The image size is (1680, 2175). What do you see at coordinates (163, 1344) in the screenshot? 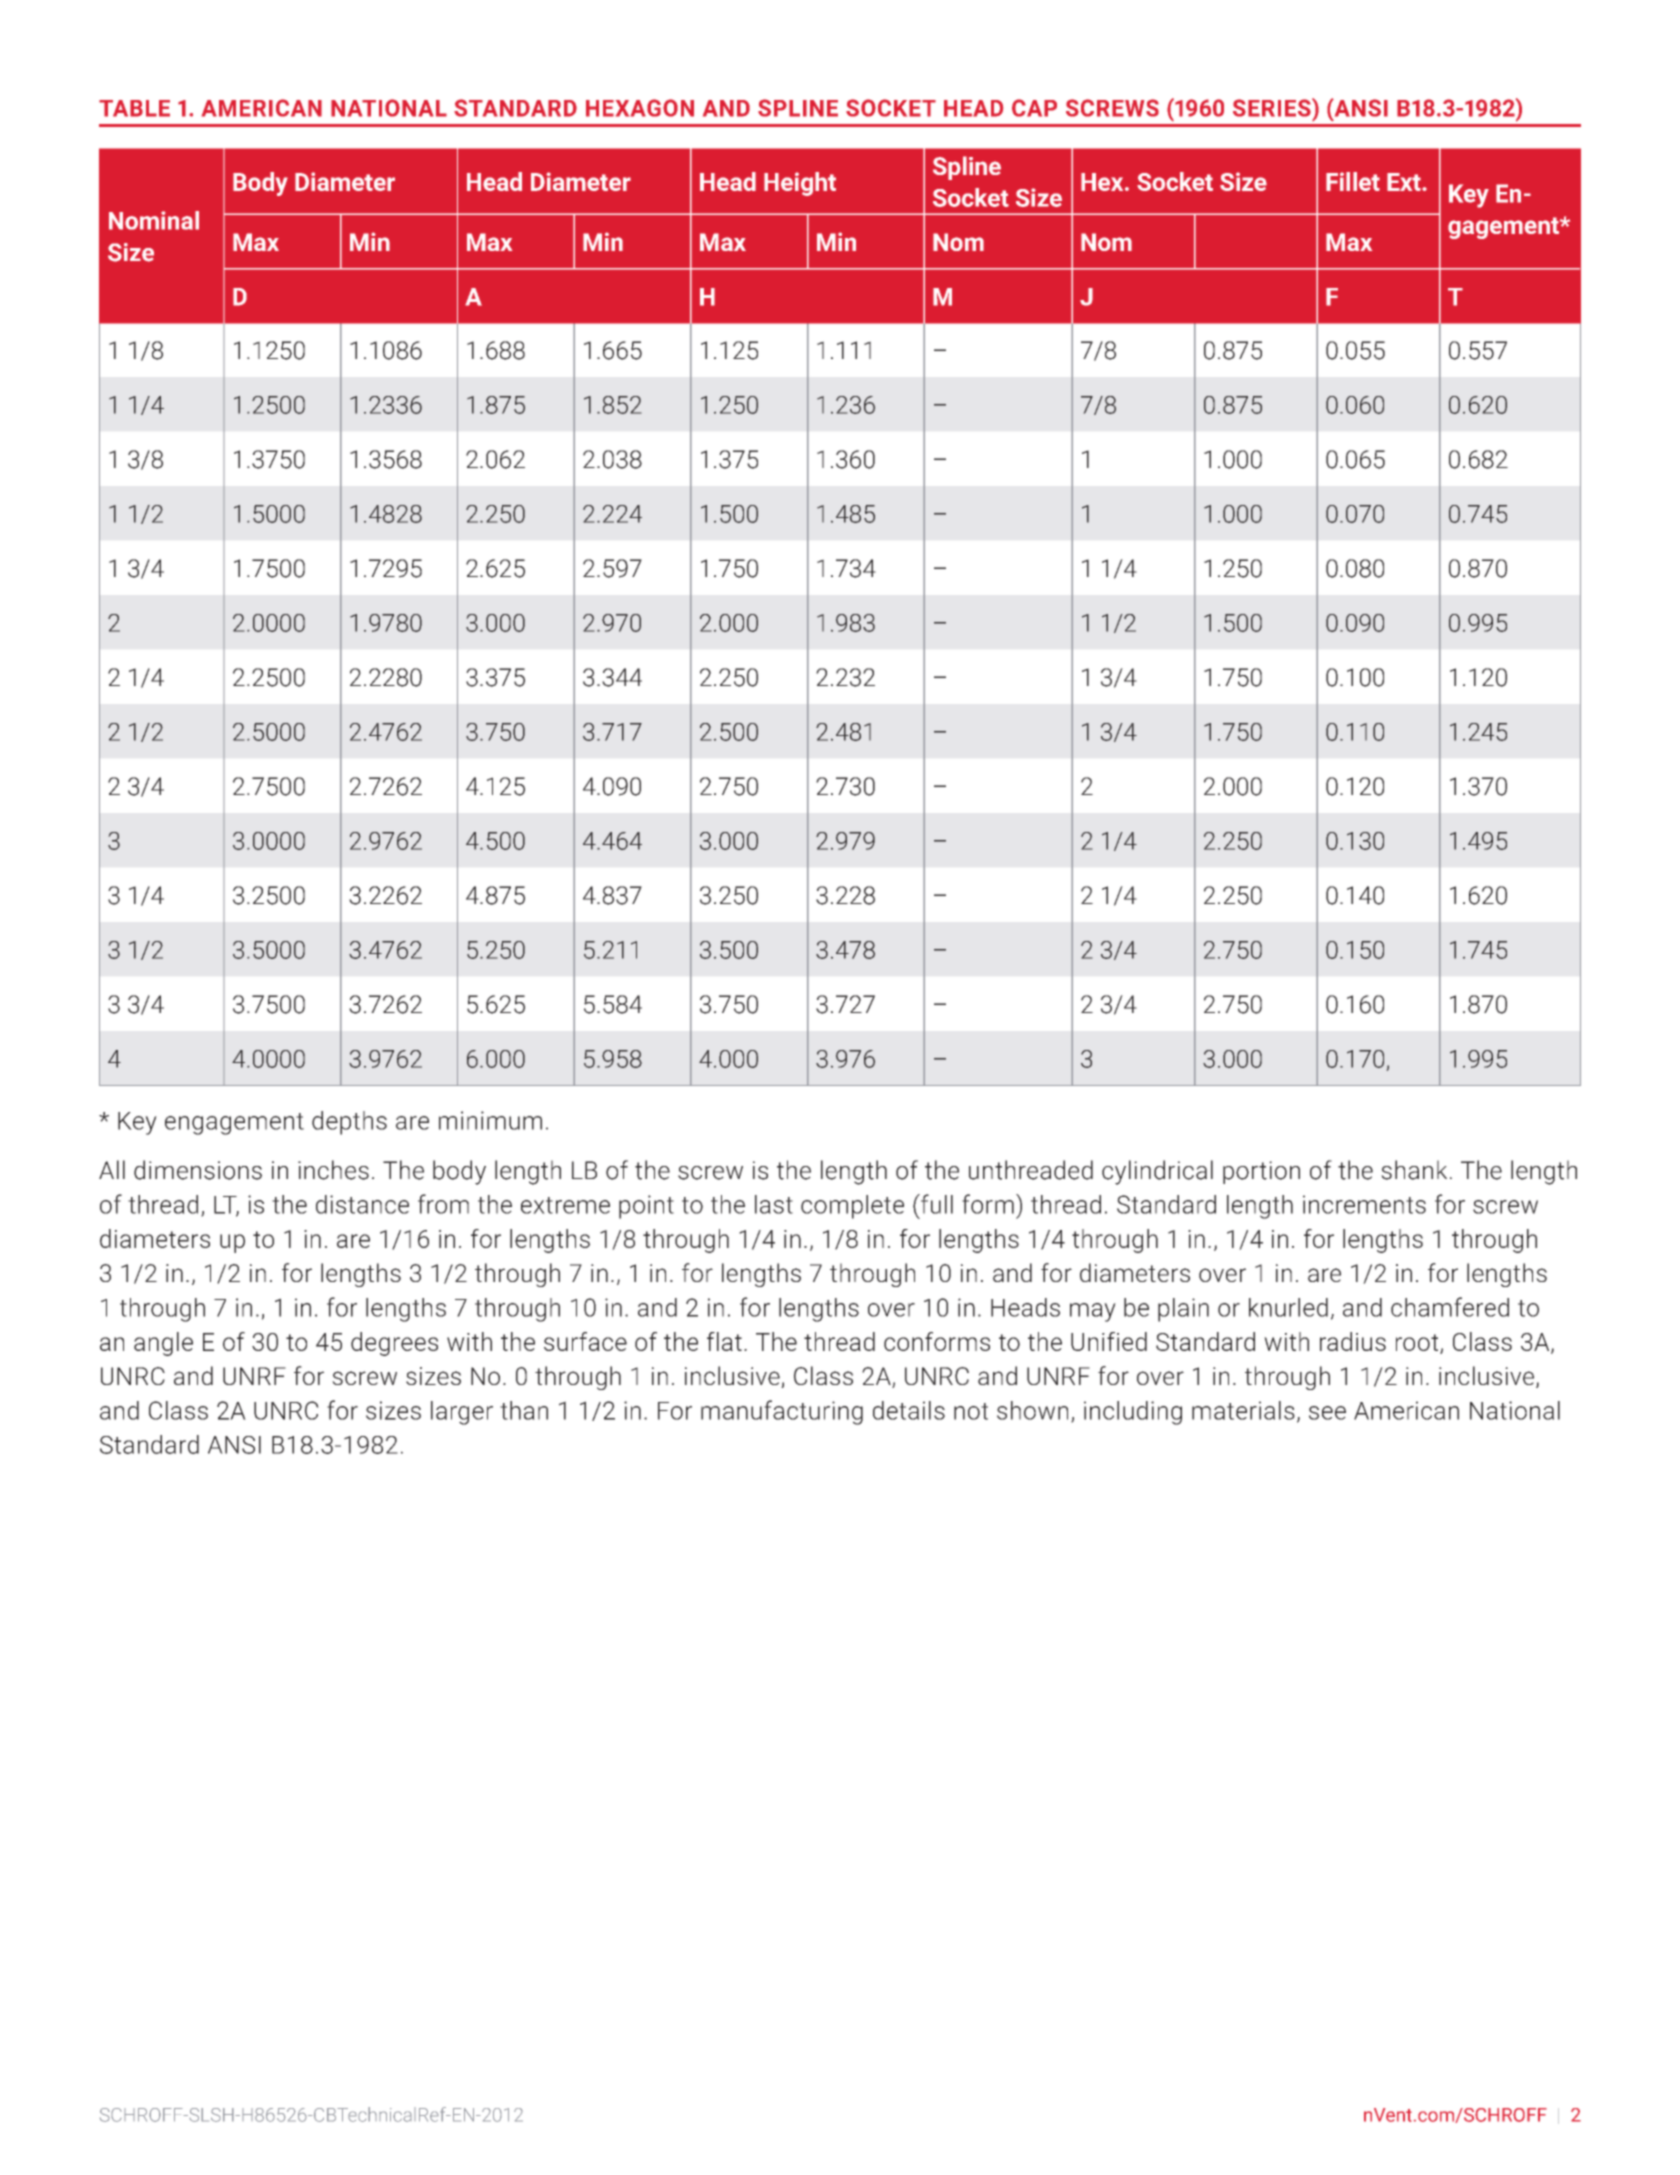
I see `angle` at bounding box center [163, 1344].
